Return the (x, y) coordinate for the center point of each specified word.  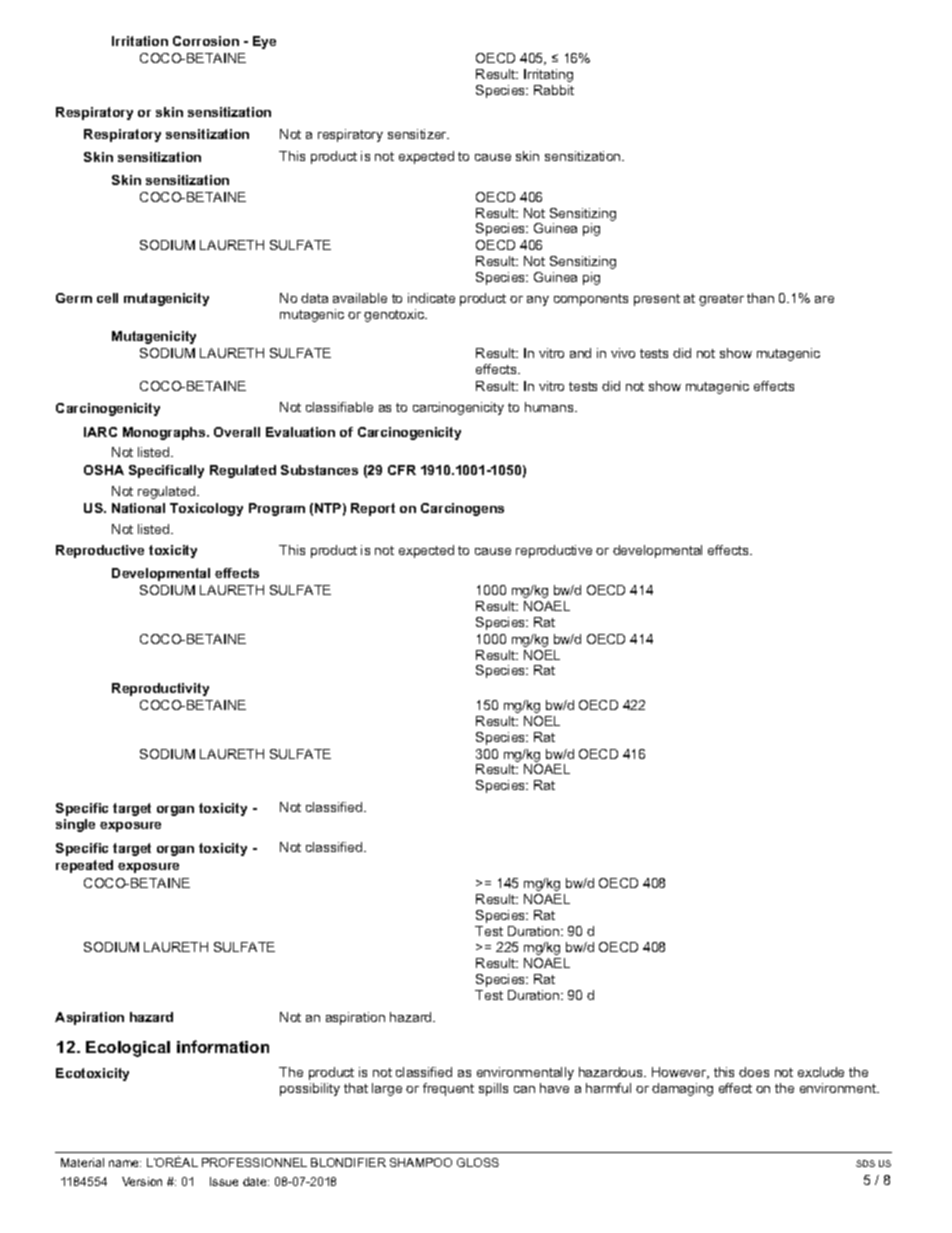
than (760, 298)
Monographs (165, 433)
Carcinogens (462, 509)
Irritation (140, 41)
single (75, 825)
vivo (623, 353)
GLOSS (478, 1162)
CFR (402, 470)
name (125, 1163)
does (754, 1072)
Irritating (548, 75)
